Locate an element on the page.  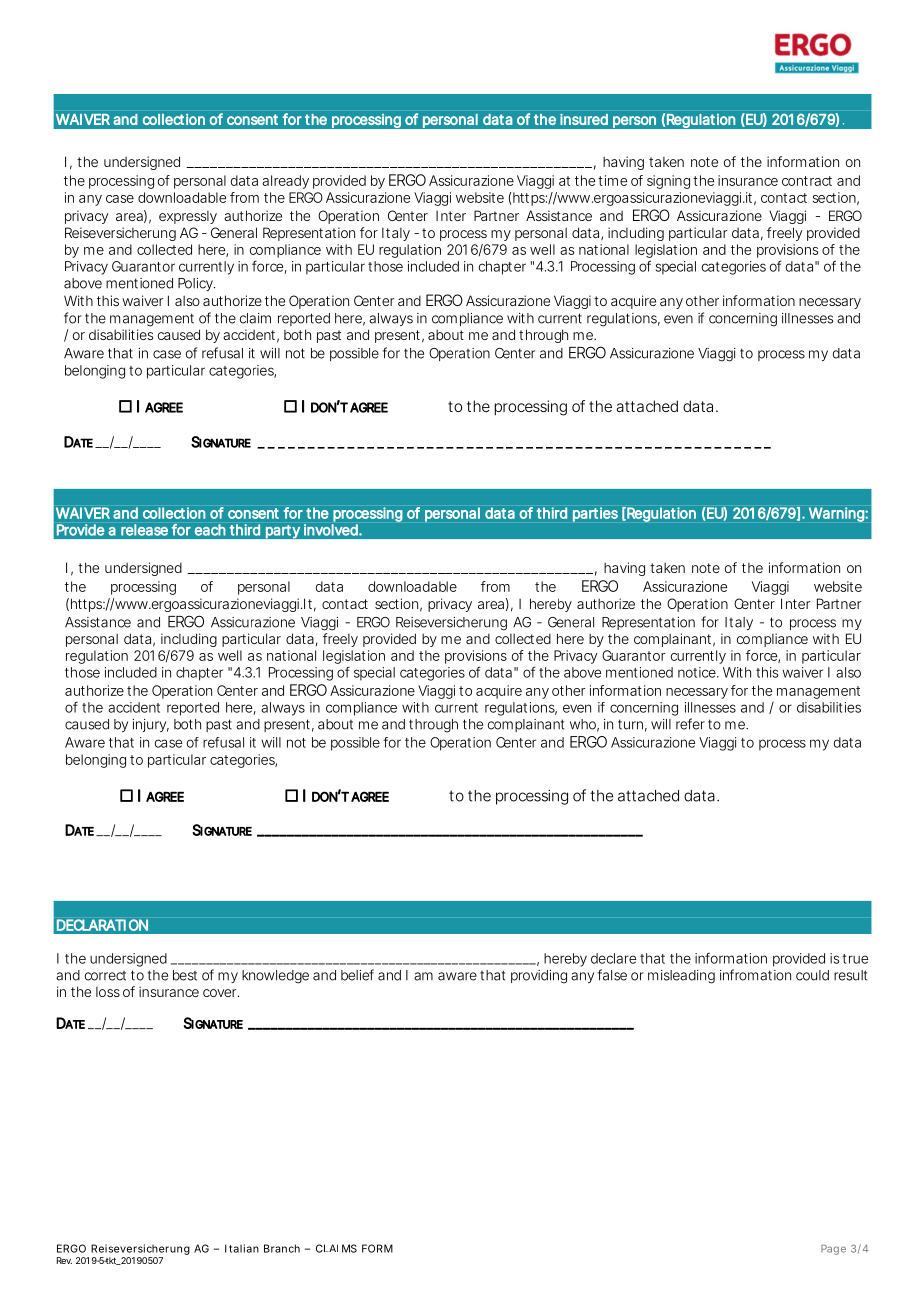
Page is located at coordinates (833, 1250).
